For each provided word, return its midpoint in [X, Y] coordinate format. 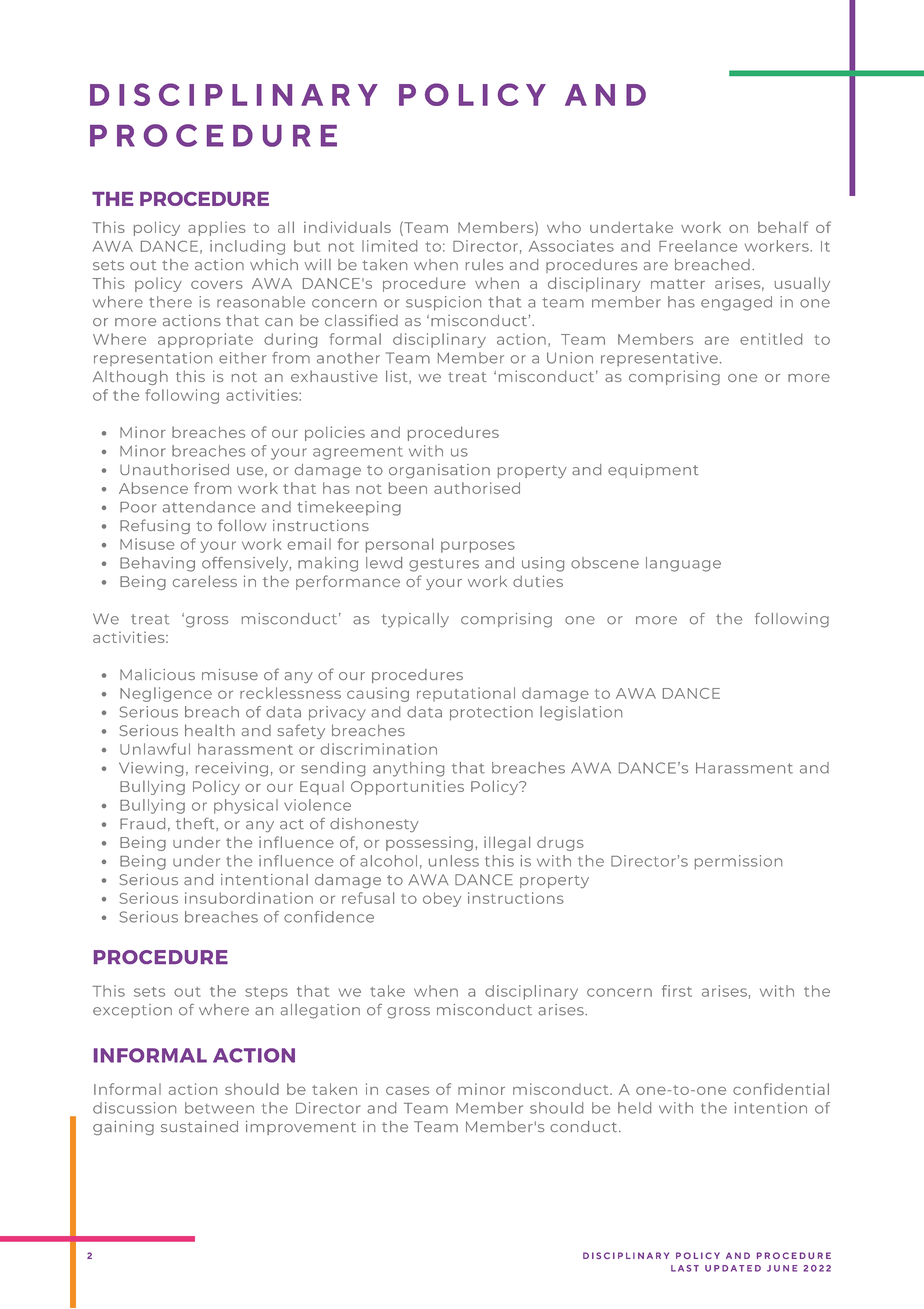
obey [442, 899]
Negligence [166, 694]
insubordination [249, 898]
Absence [153, 488]
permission [738, 862]
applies [217, 228]
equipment [653, 471]
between [219, 1108]
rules [484, 264]
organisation [439, 471]
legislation [581, 713]
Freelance [698, 246]
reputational [466, 694]
